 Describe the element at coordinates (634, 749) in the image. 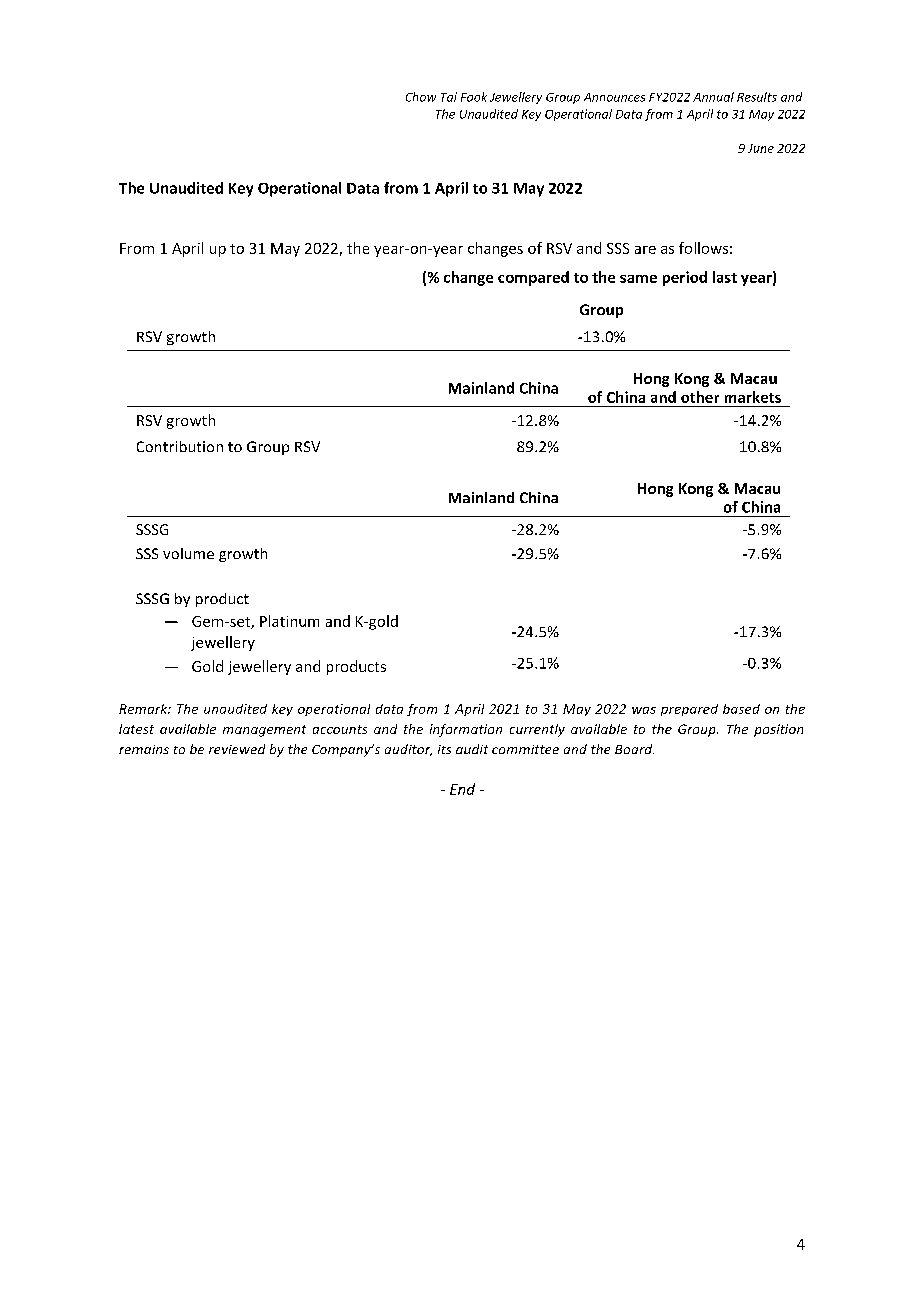

I see `Board` at that location.
